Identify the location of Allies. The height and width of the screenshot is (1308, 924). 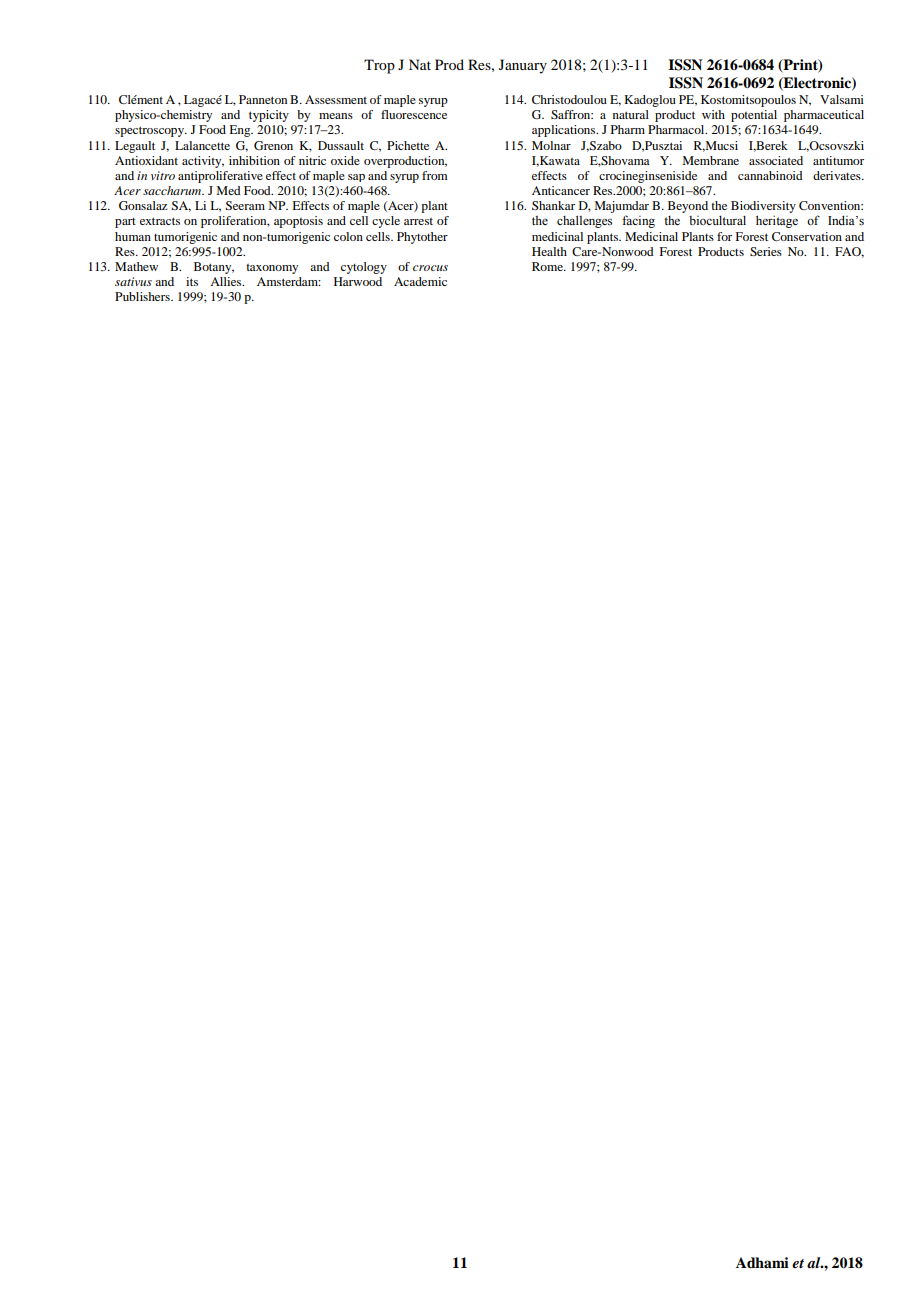
(227, 281).
